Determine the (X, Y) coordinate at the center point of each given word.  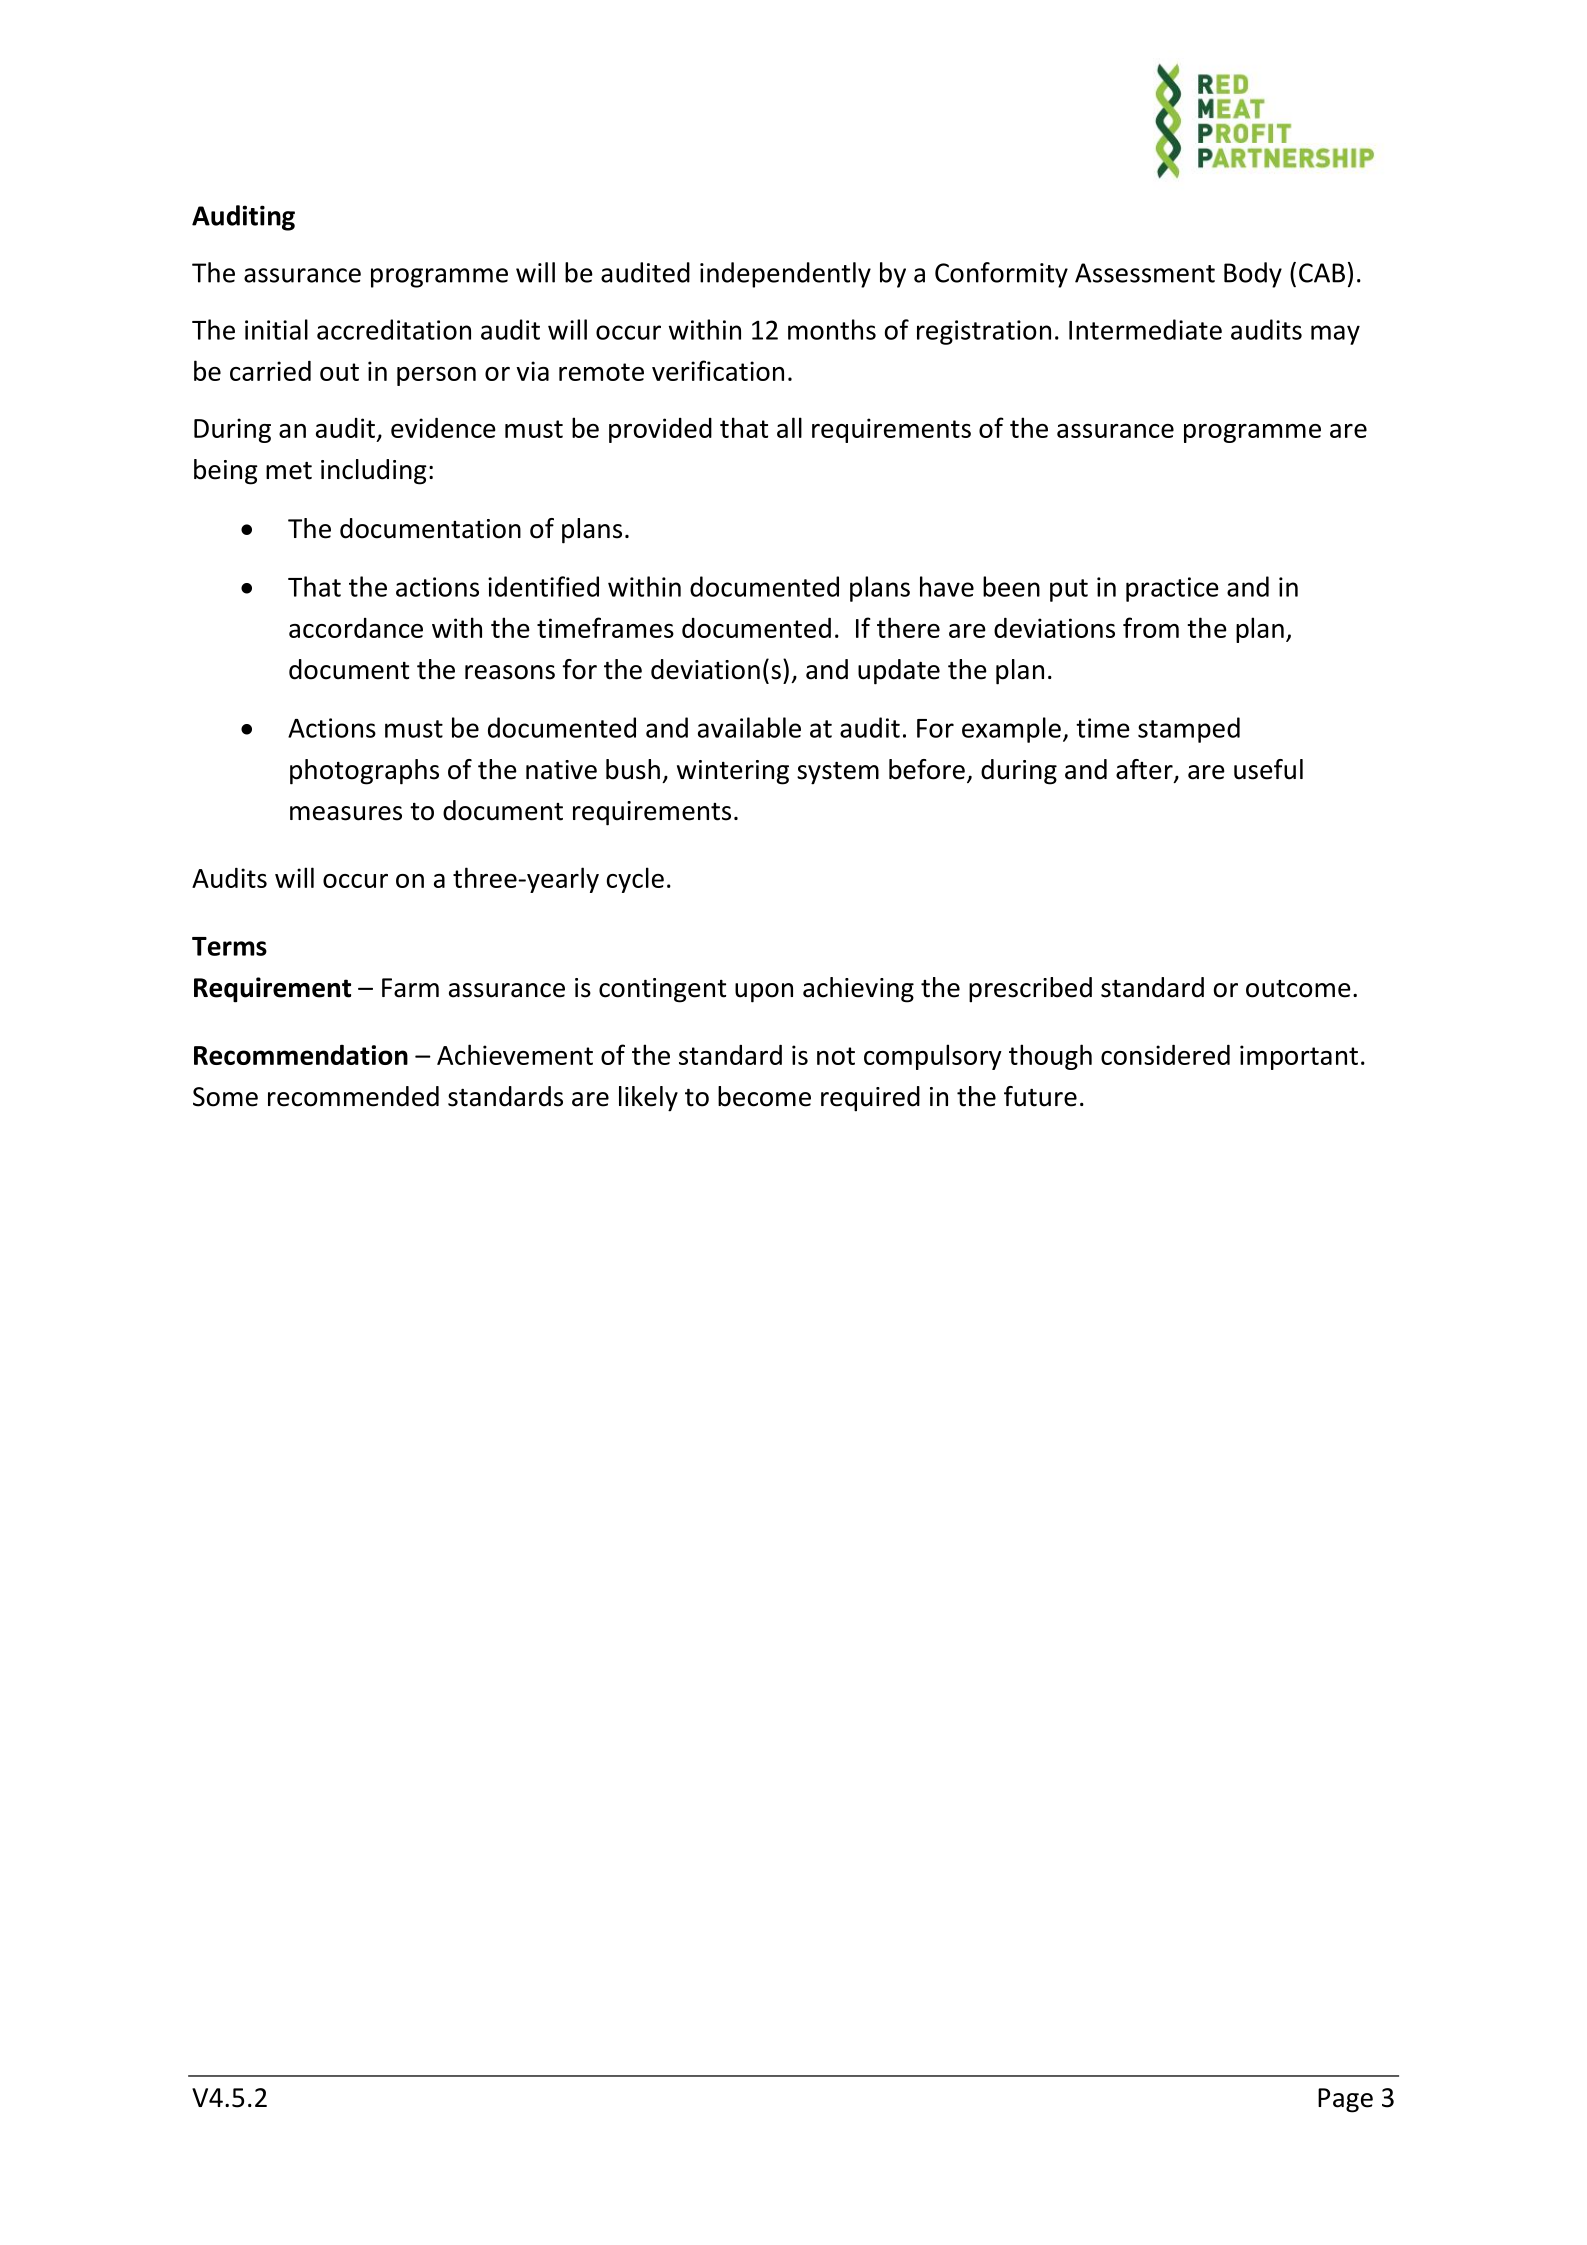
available (749, 727)
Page (1345, 2100)
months (832, 329)
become (764, 1096)
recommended (353, 1096)
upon (764, 993)
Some (225, 1097)
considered (1165, 1054)
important (1299, 1057)
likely (648, 1099)
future (1040, 1096)
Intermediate (1145, 329)
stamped (1189, 730)
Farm (410, 988)
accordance (356, 628)
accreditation (394, 329)
